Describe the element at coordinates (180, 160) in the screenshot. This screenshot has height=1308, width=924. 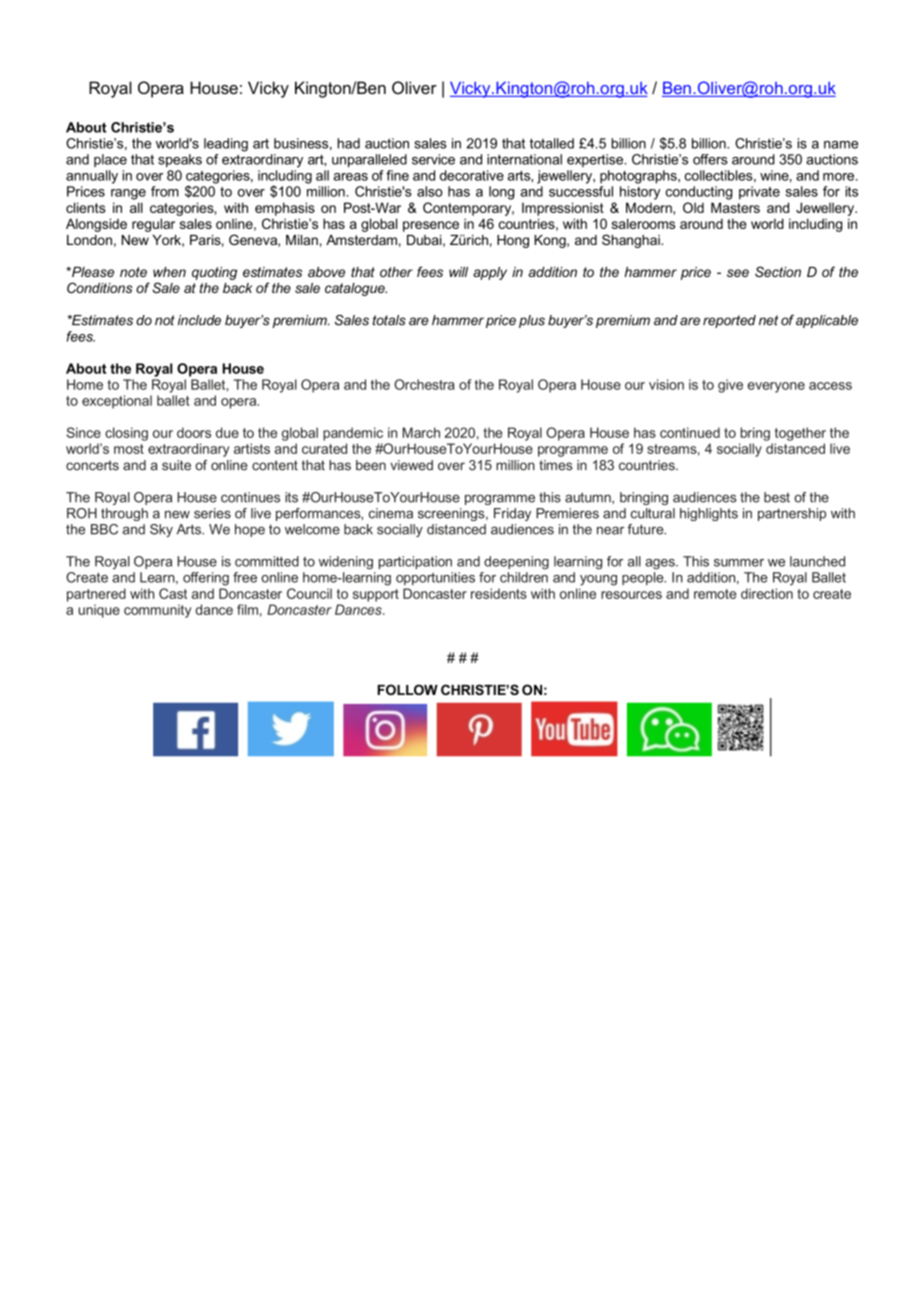
I see `speaks` at that location.
